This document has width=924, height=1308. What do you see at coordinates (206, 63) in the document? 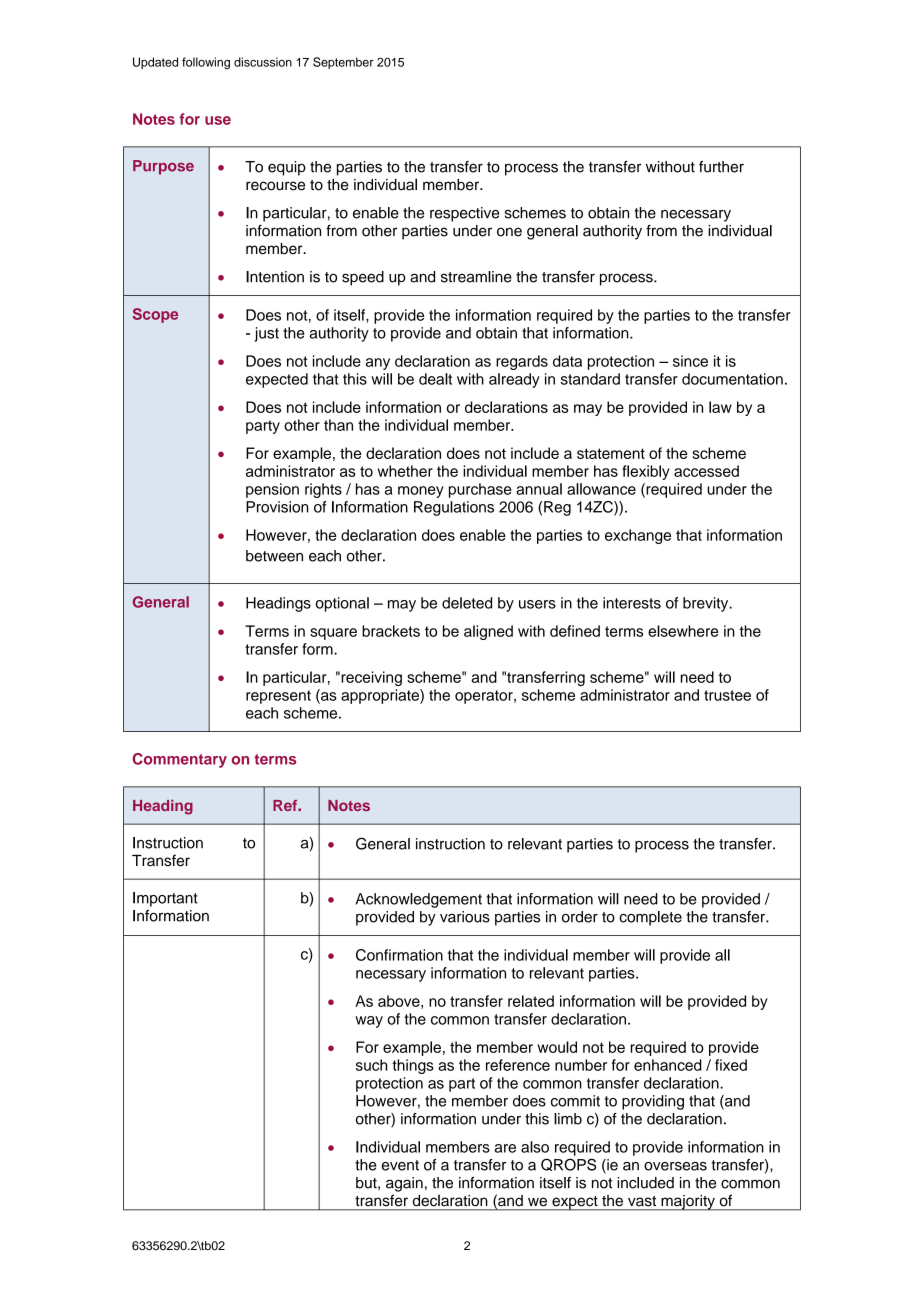
I see `following` at bounding box center [206, 63].
